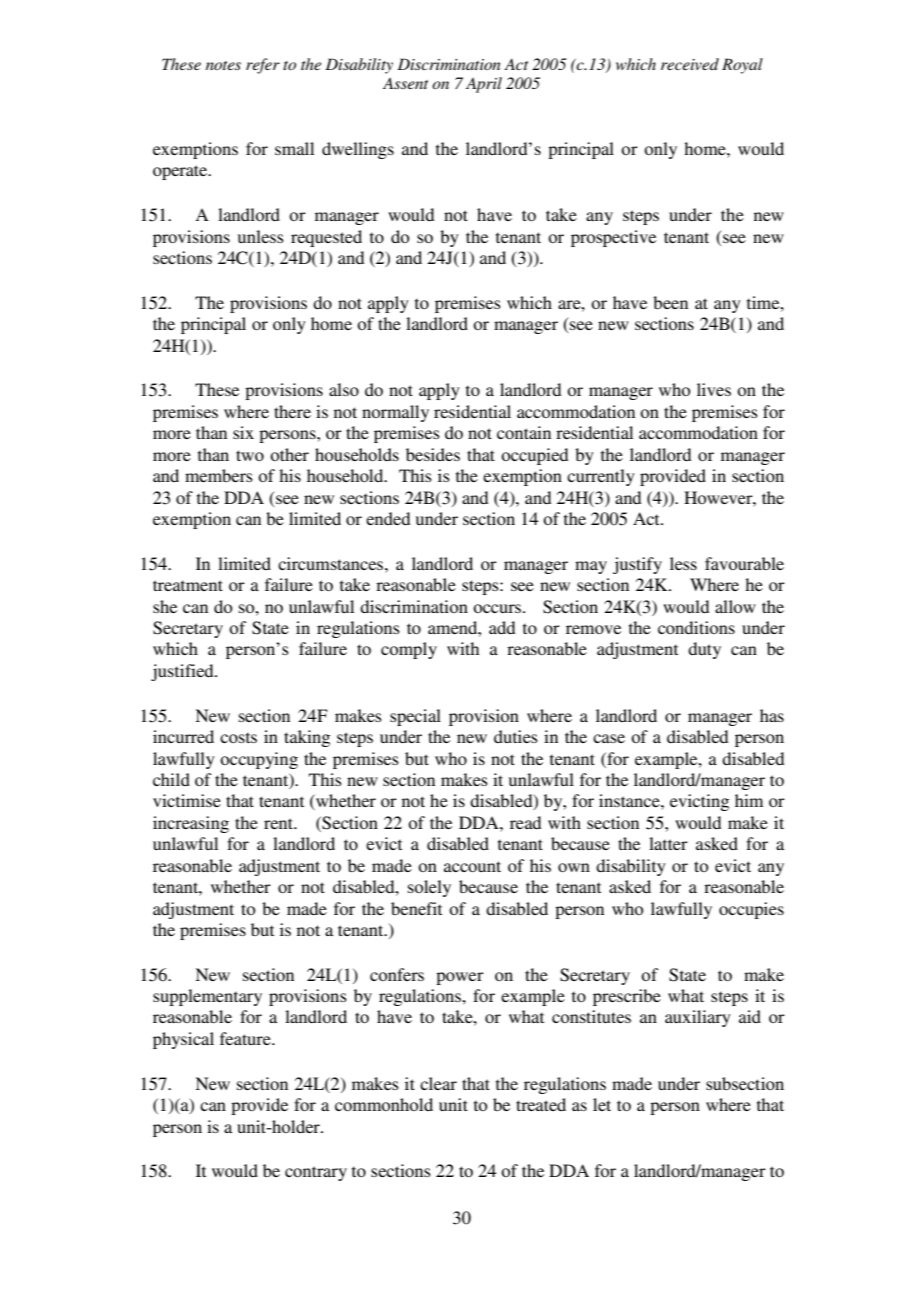 The image size is (924, 1308). I want to click on April, so click(484, 85).
